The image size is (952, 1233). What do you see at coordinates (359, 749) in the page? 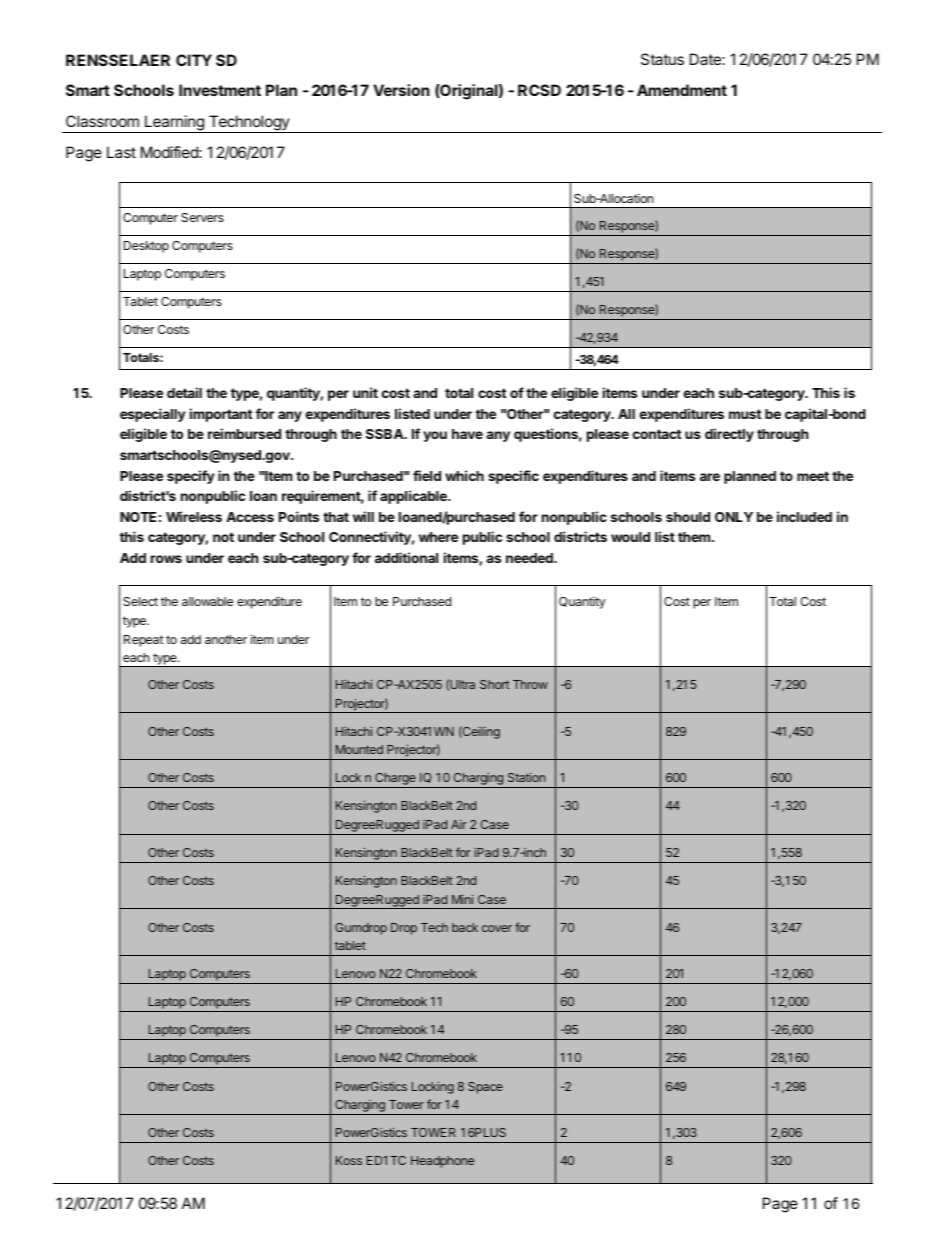
I see `Mounted` at bounding box center [359, 749].
